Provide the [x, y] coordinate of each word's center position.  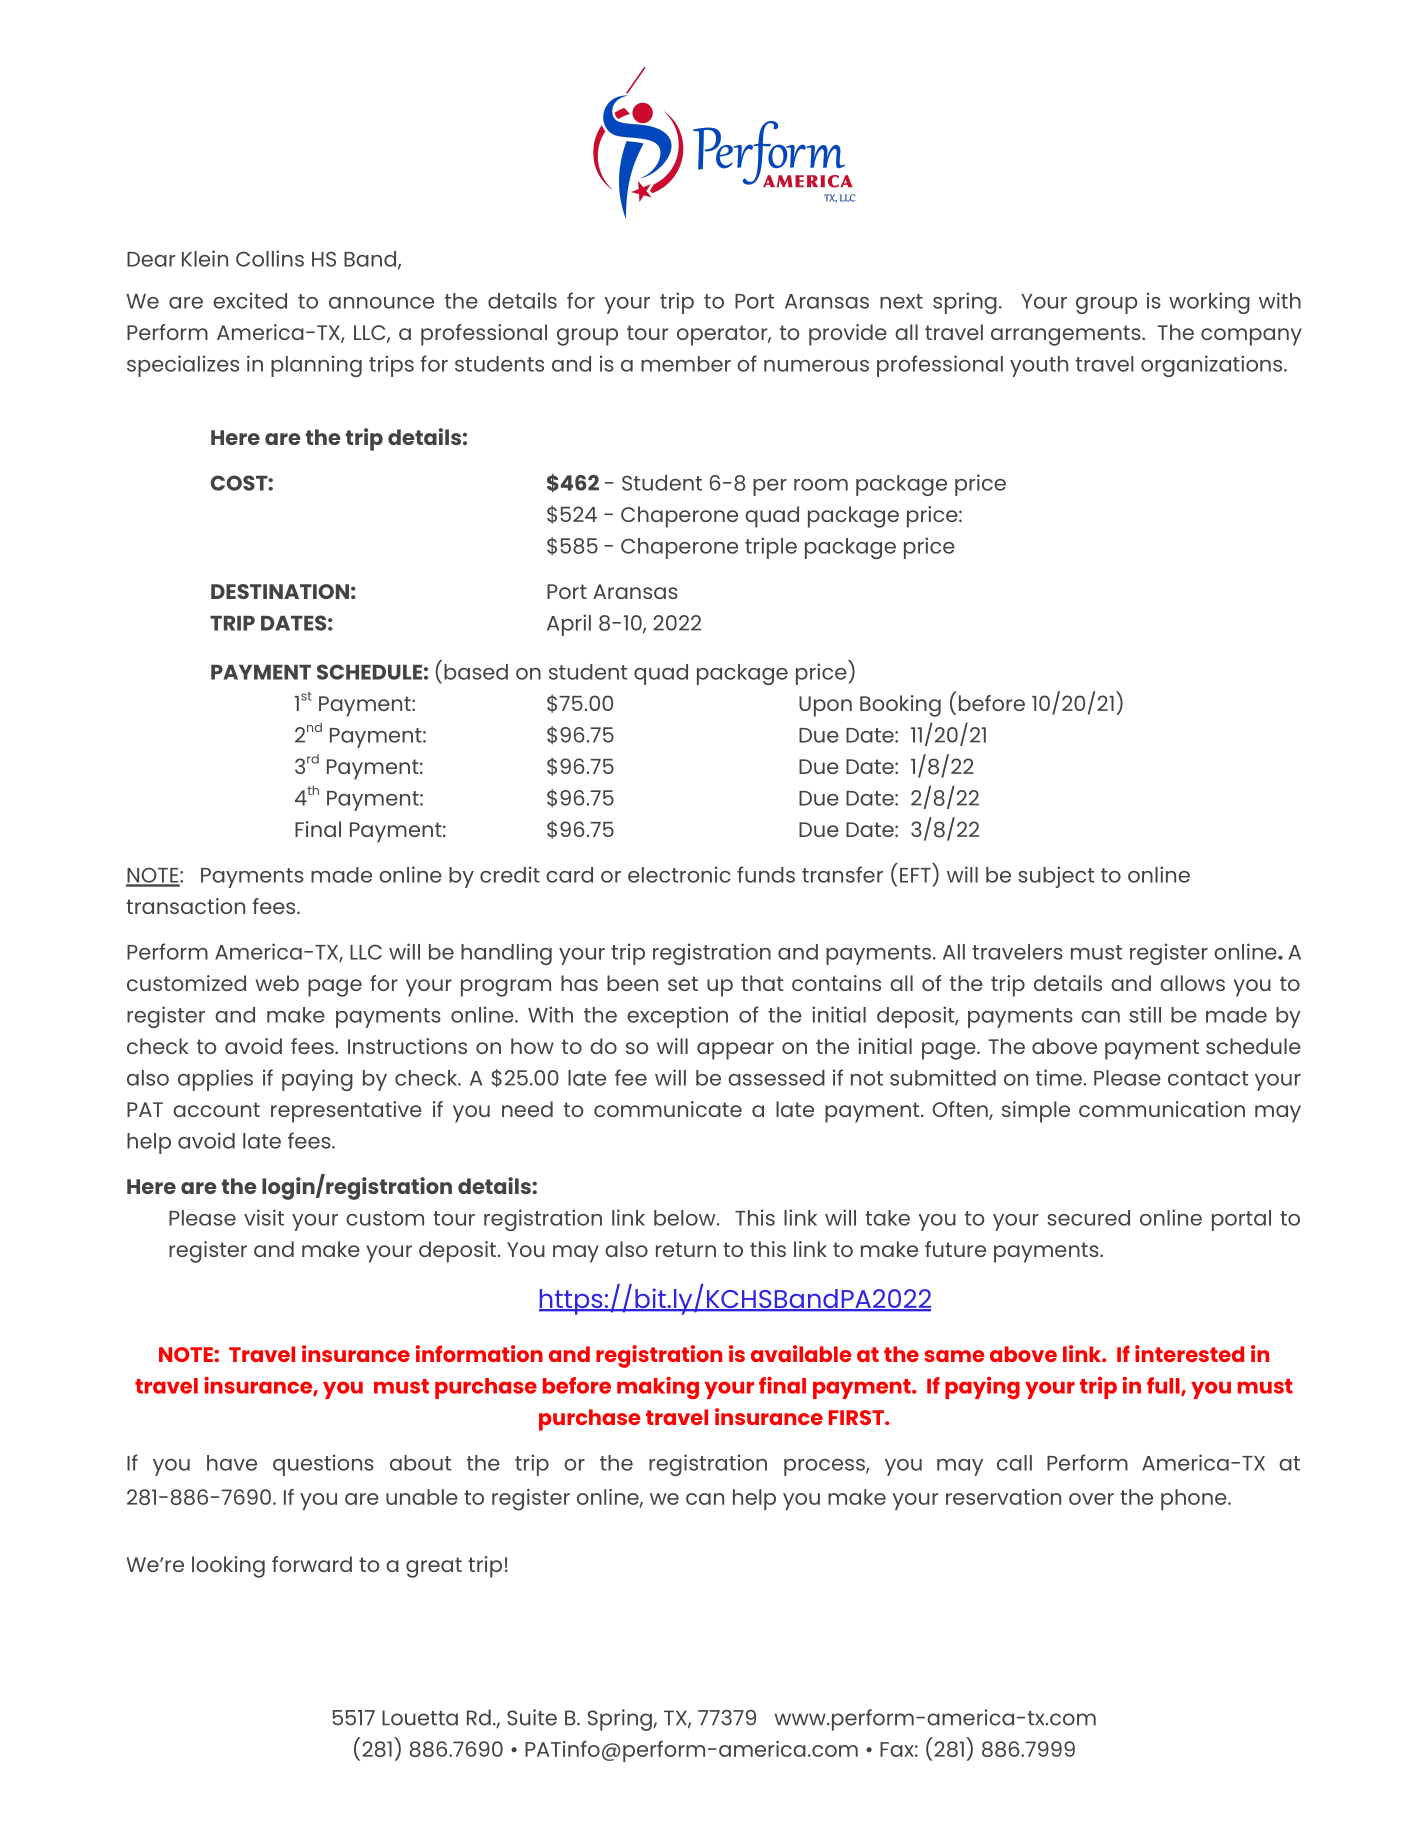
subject [1056, 877]
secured [1088, 1218]
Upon [825, 706]
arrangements [1067, 335]
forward [312, 1564]
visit [264, 1217]
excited [250, 300]
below [686, 1218]
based [476, 672]
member [686, 364]
